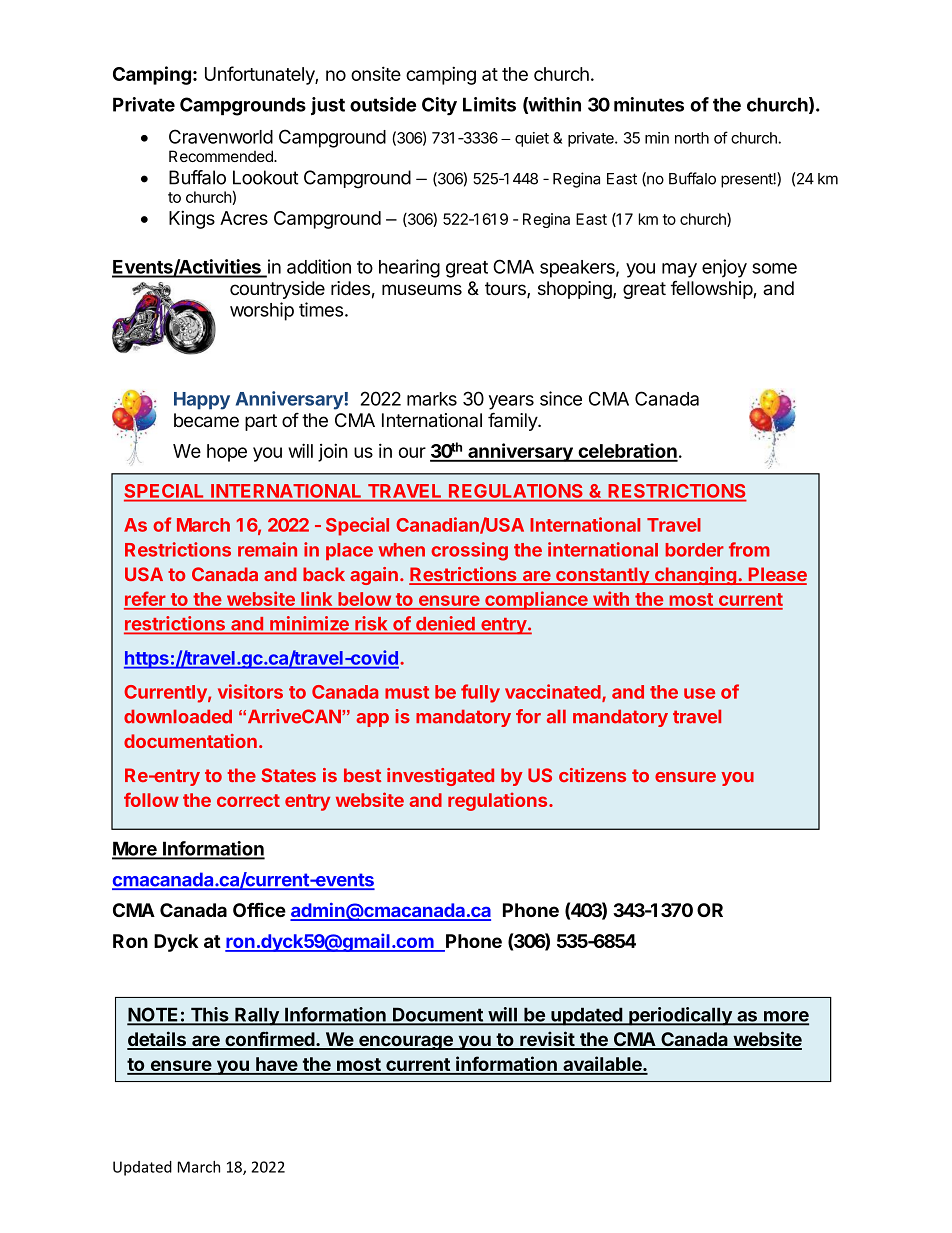  Describe the element at coordinates (439, 106) in the image. I see `City` at that location.
